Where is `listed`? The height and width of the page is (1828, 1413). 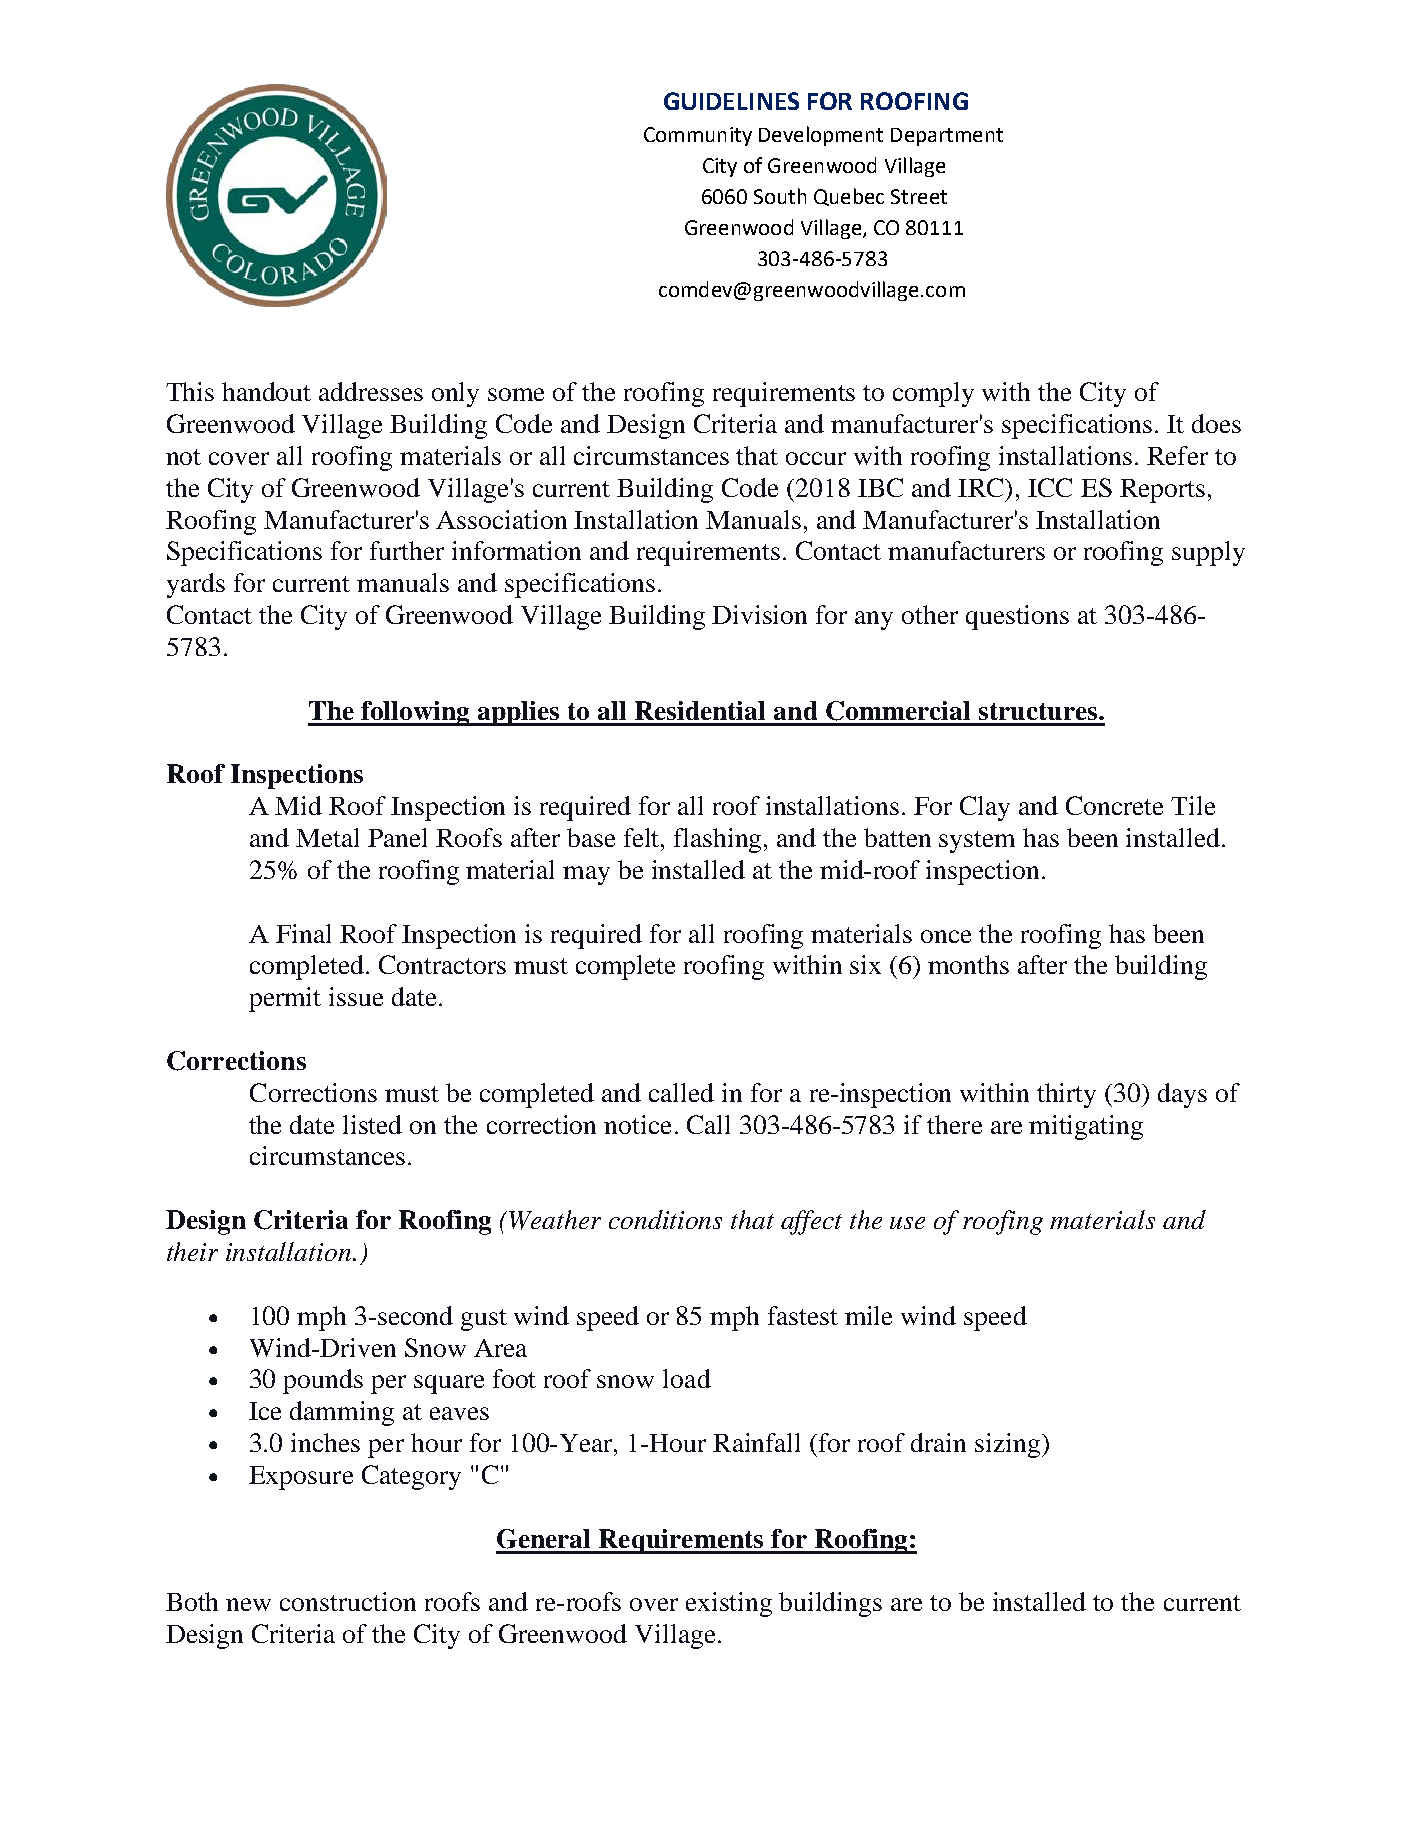 listed is located at coordinates (372, 1124).
